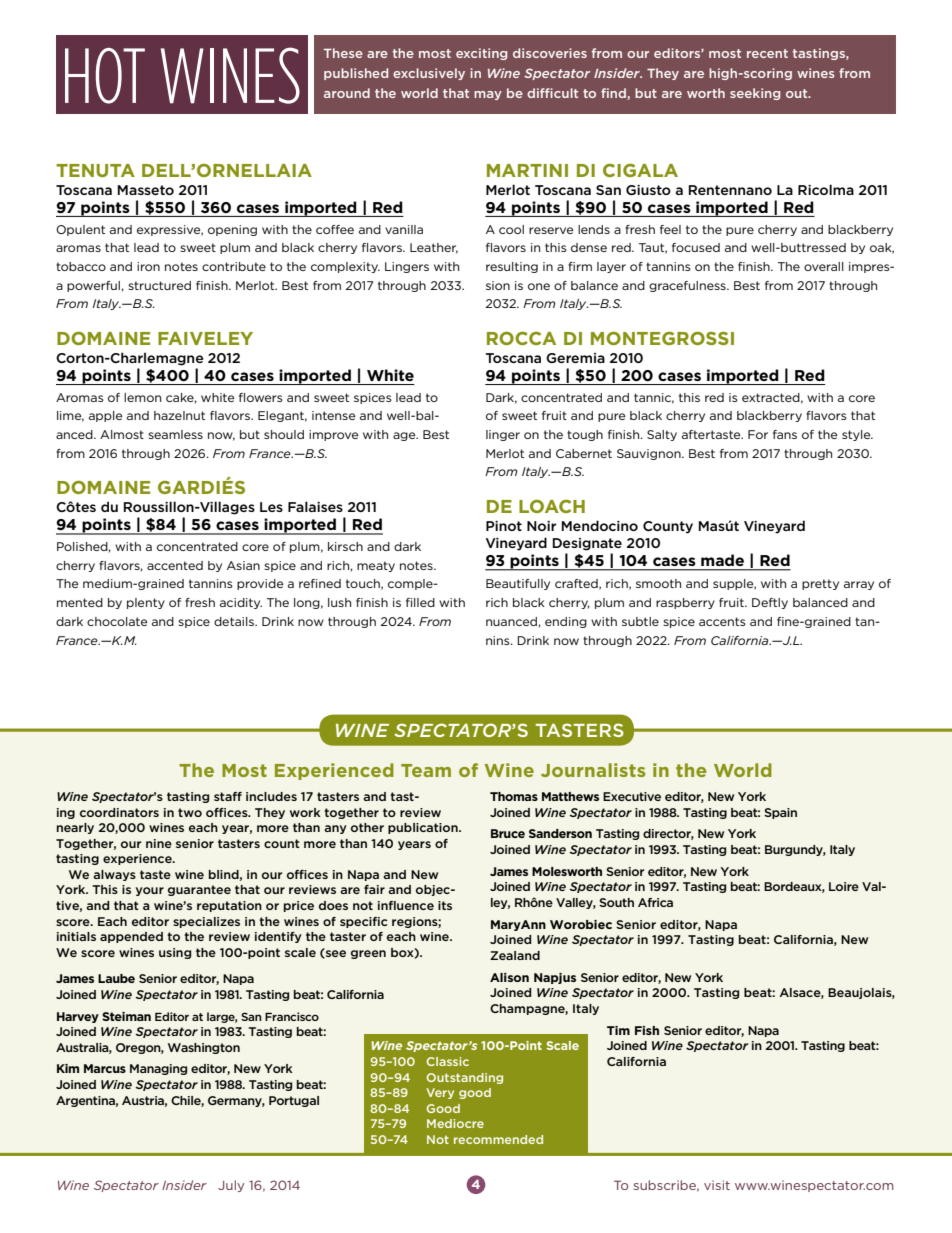  Describe the element at coordinates (770, 603) in the document. I see `Deftly` at that location.
